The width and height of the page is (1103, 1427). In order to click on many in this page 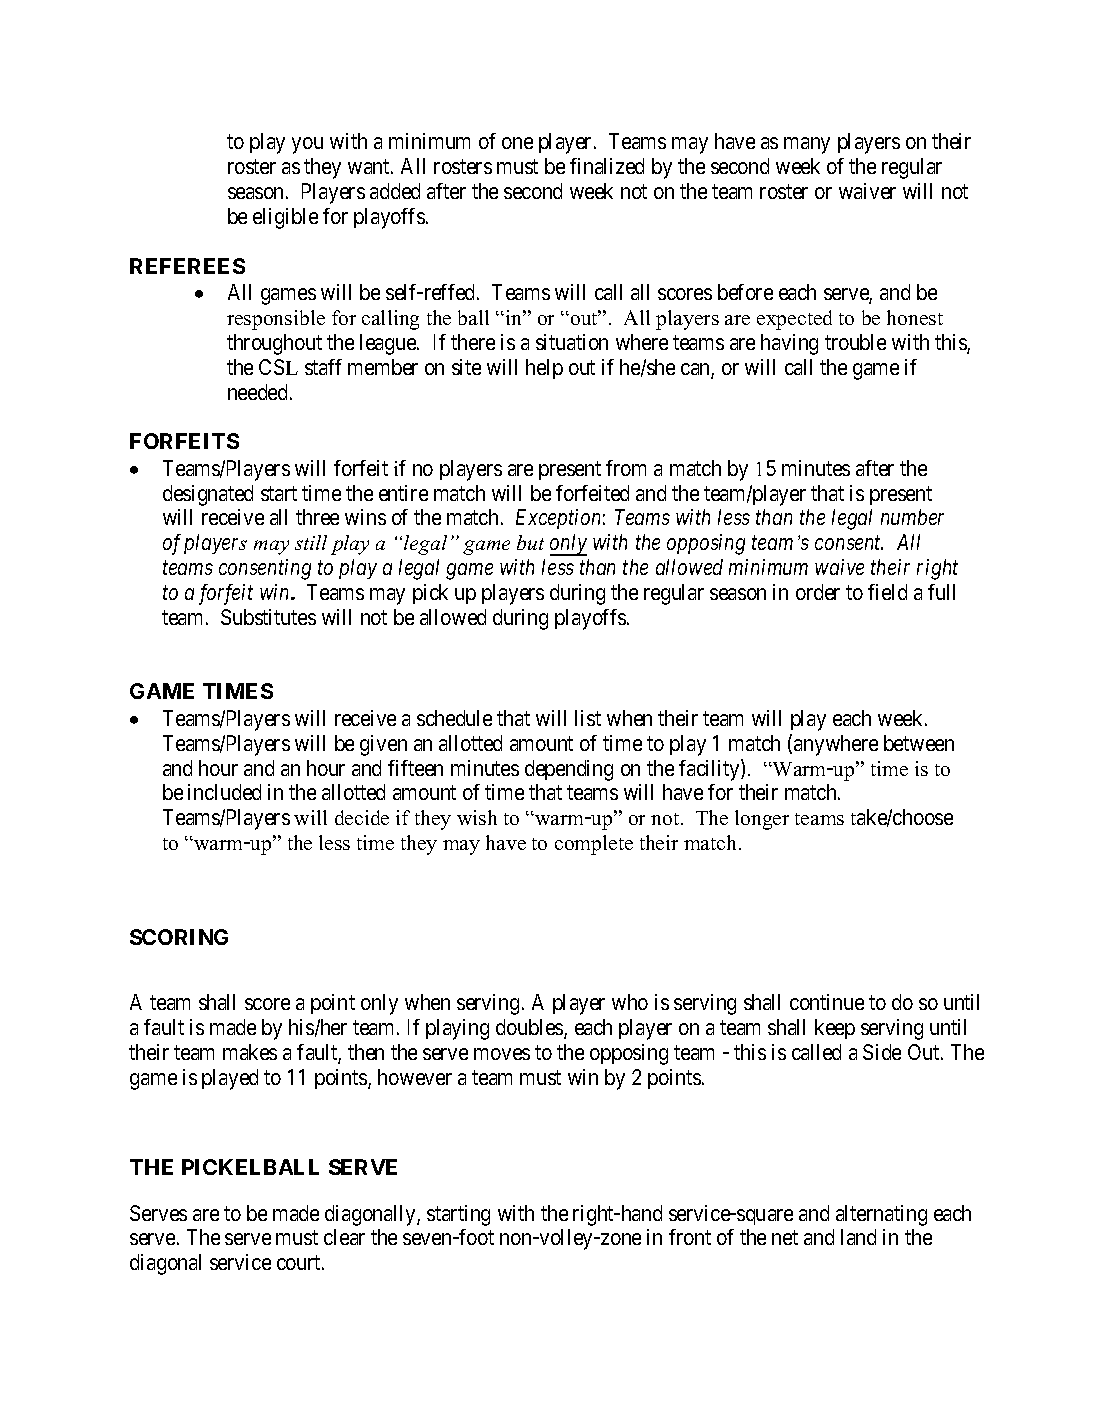, I will do `click(807, 145)`.
